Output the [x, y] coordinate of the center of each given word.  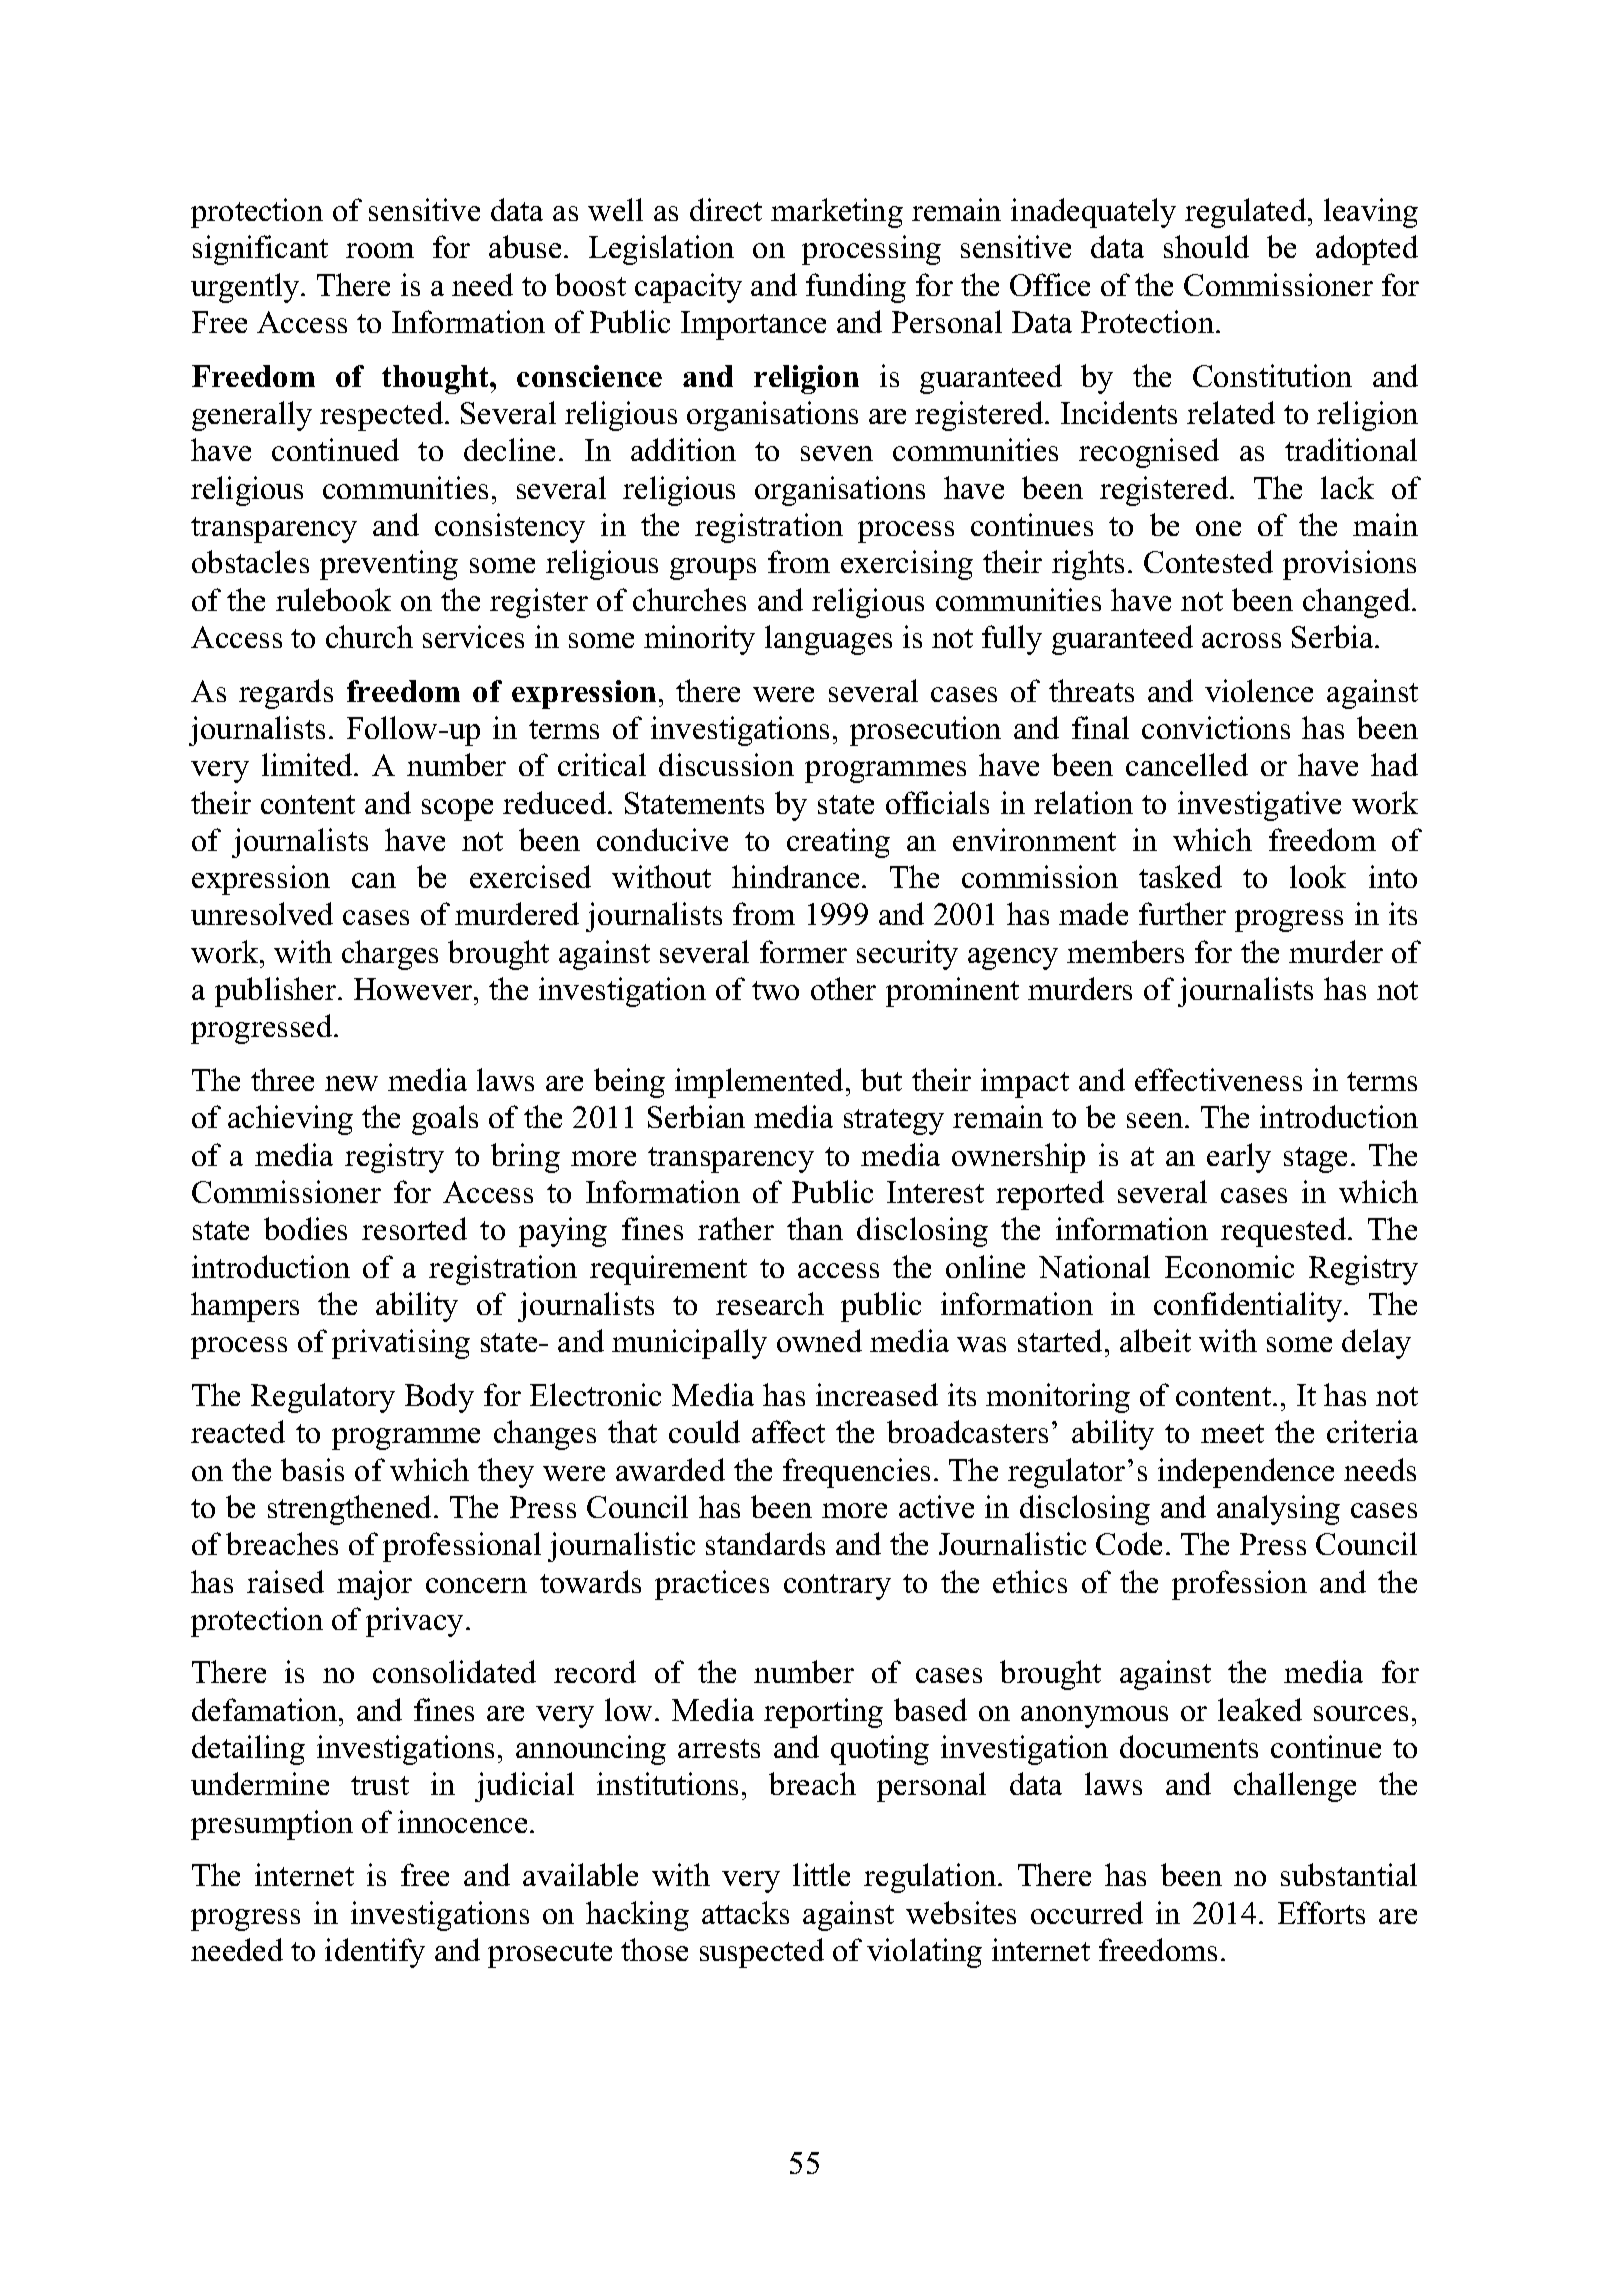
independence [1246, 1473]
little [821, 1874]
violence [1259, 690]
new [351, 1083]
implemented [761, 1083]
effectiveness [1218, 1079]
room [380, 250]
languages [828, 640]
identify [375, 1953]
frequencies [856, 1473]
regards [286, 694]
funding [856, 288]
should [1206, 246]
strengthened [351, 1510]
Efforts [1321, 1912]
